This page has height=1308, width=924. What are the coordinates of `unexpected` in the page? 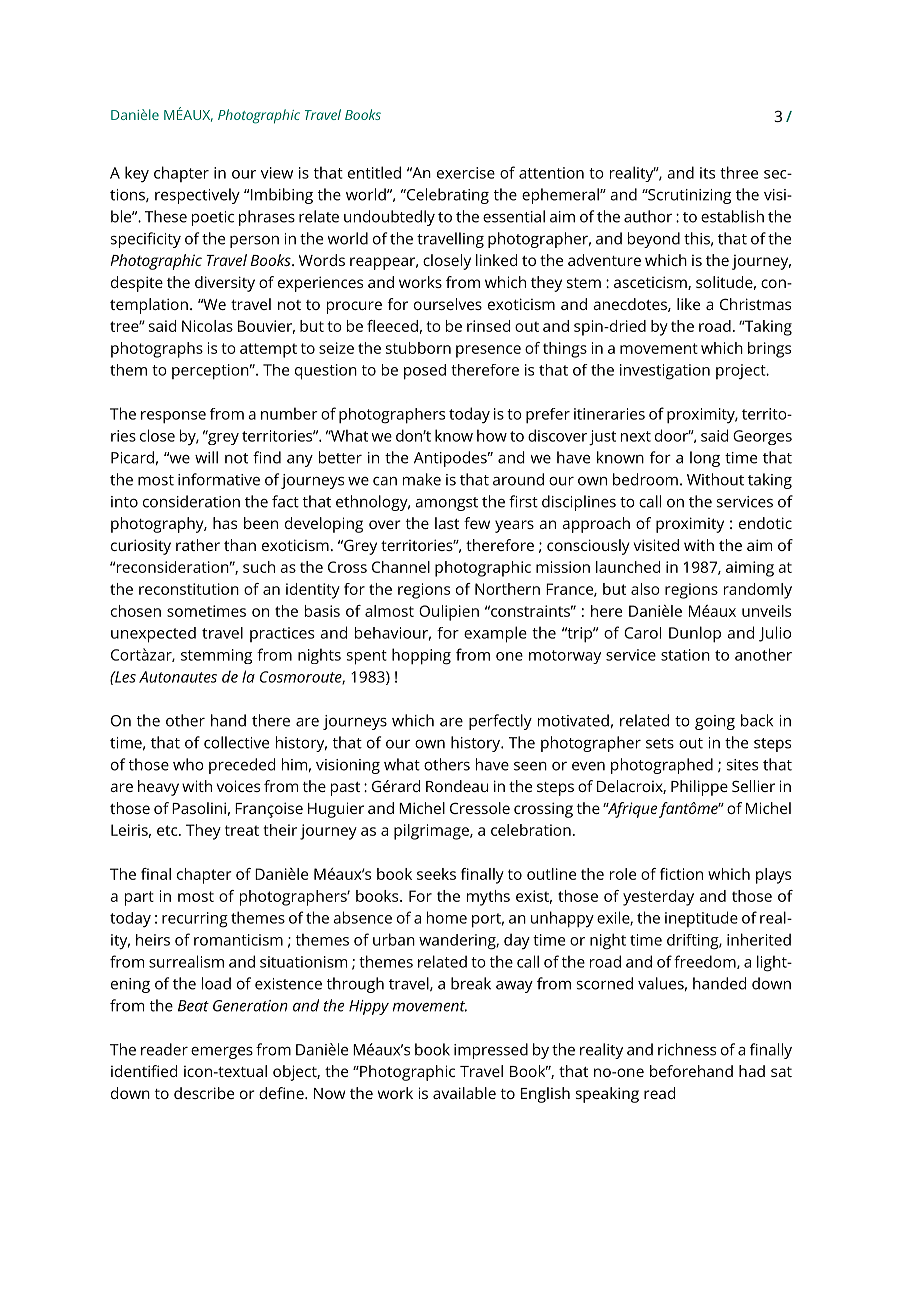 It's located at (153, 635).
